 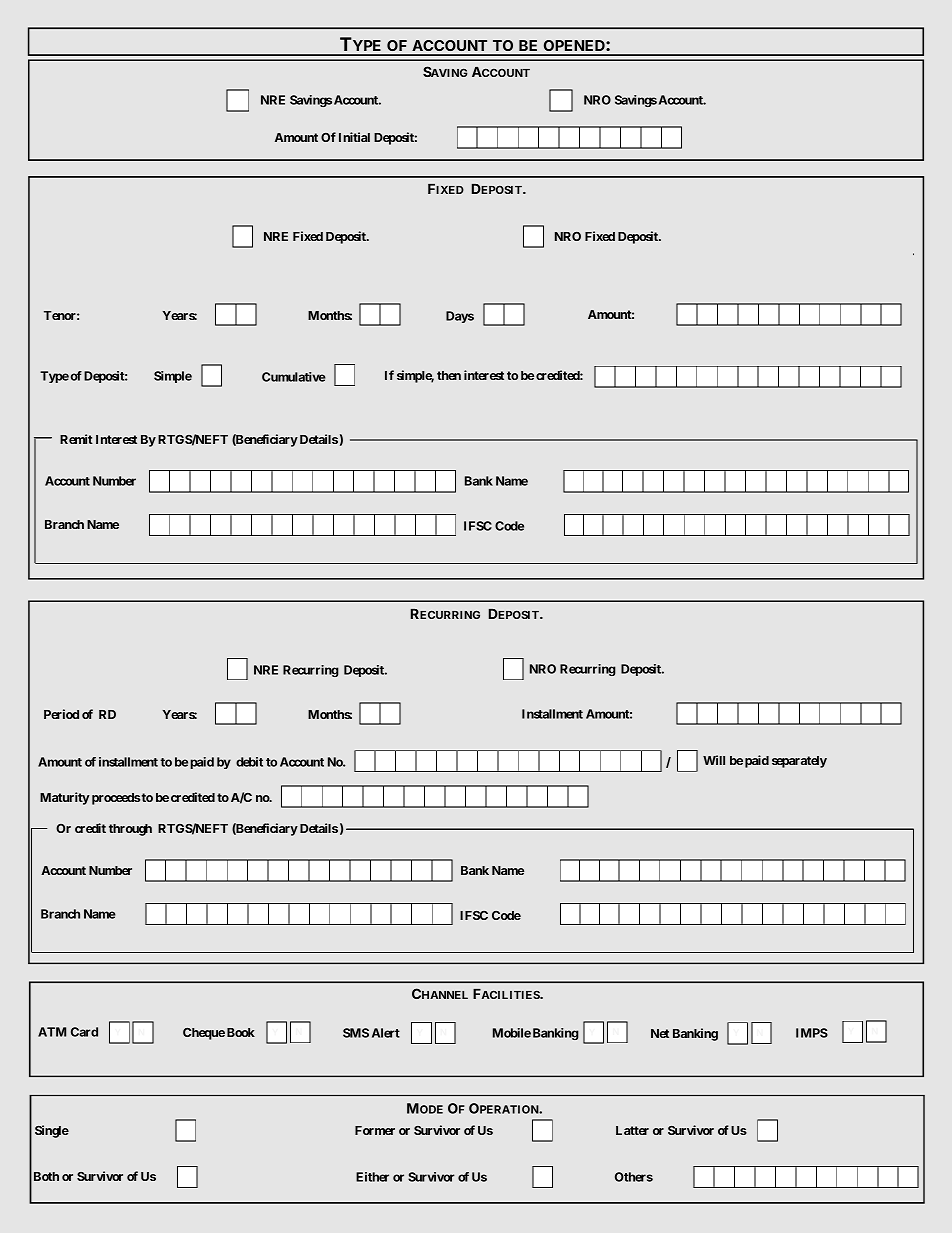 I want to click on Single, so click(x=52, y=1131).
